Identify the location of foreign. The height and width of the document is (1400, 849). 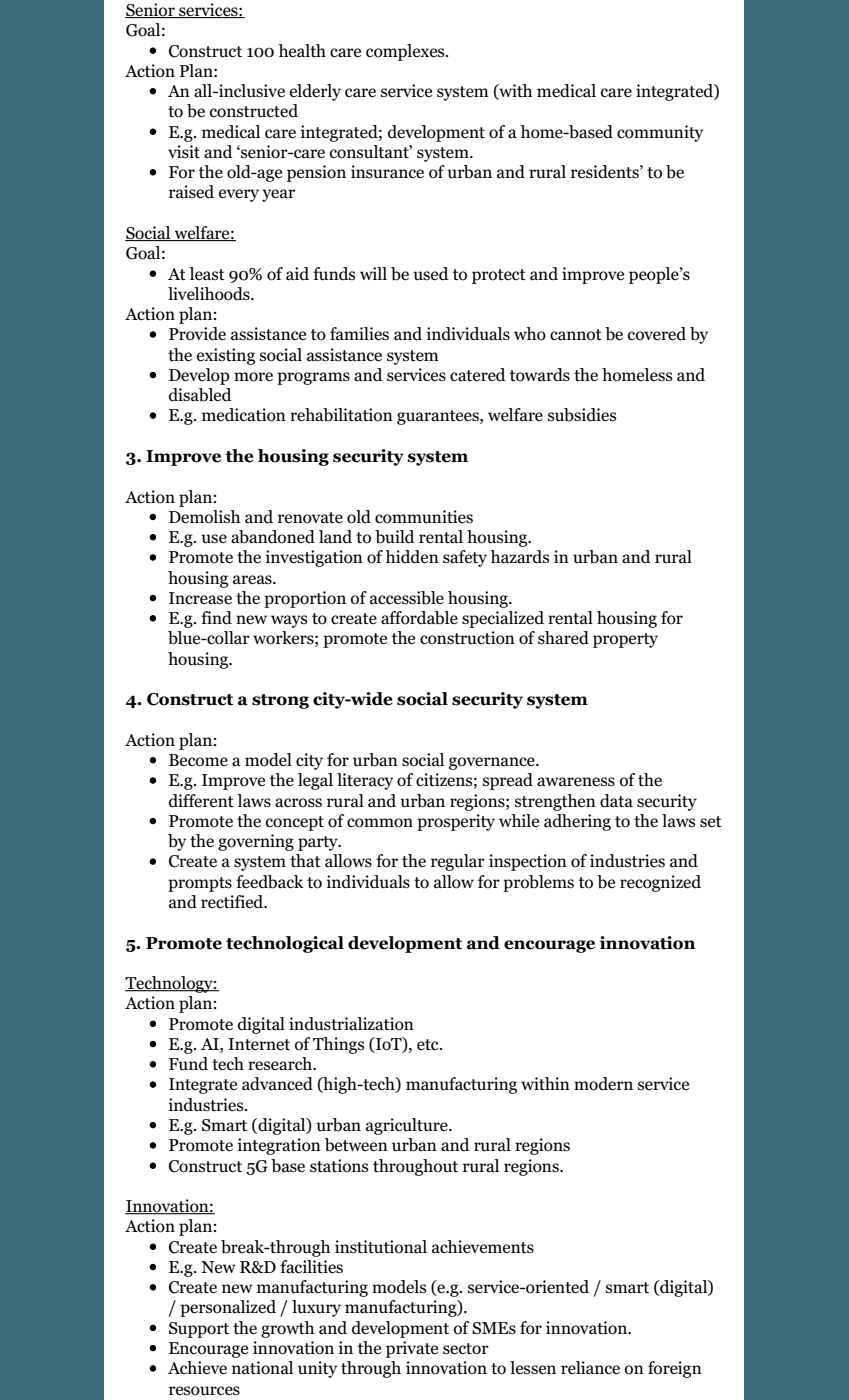
(675, 1369).
